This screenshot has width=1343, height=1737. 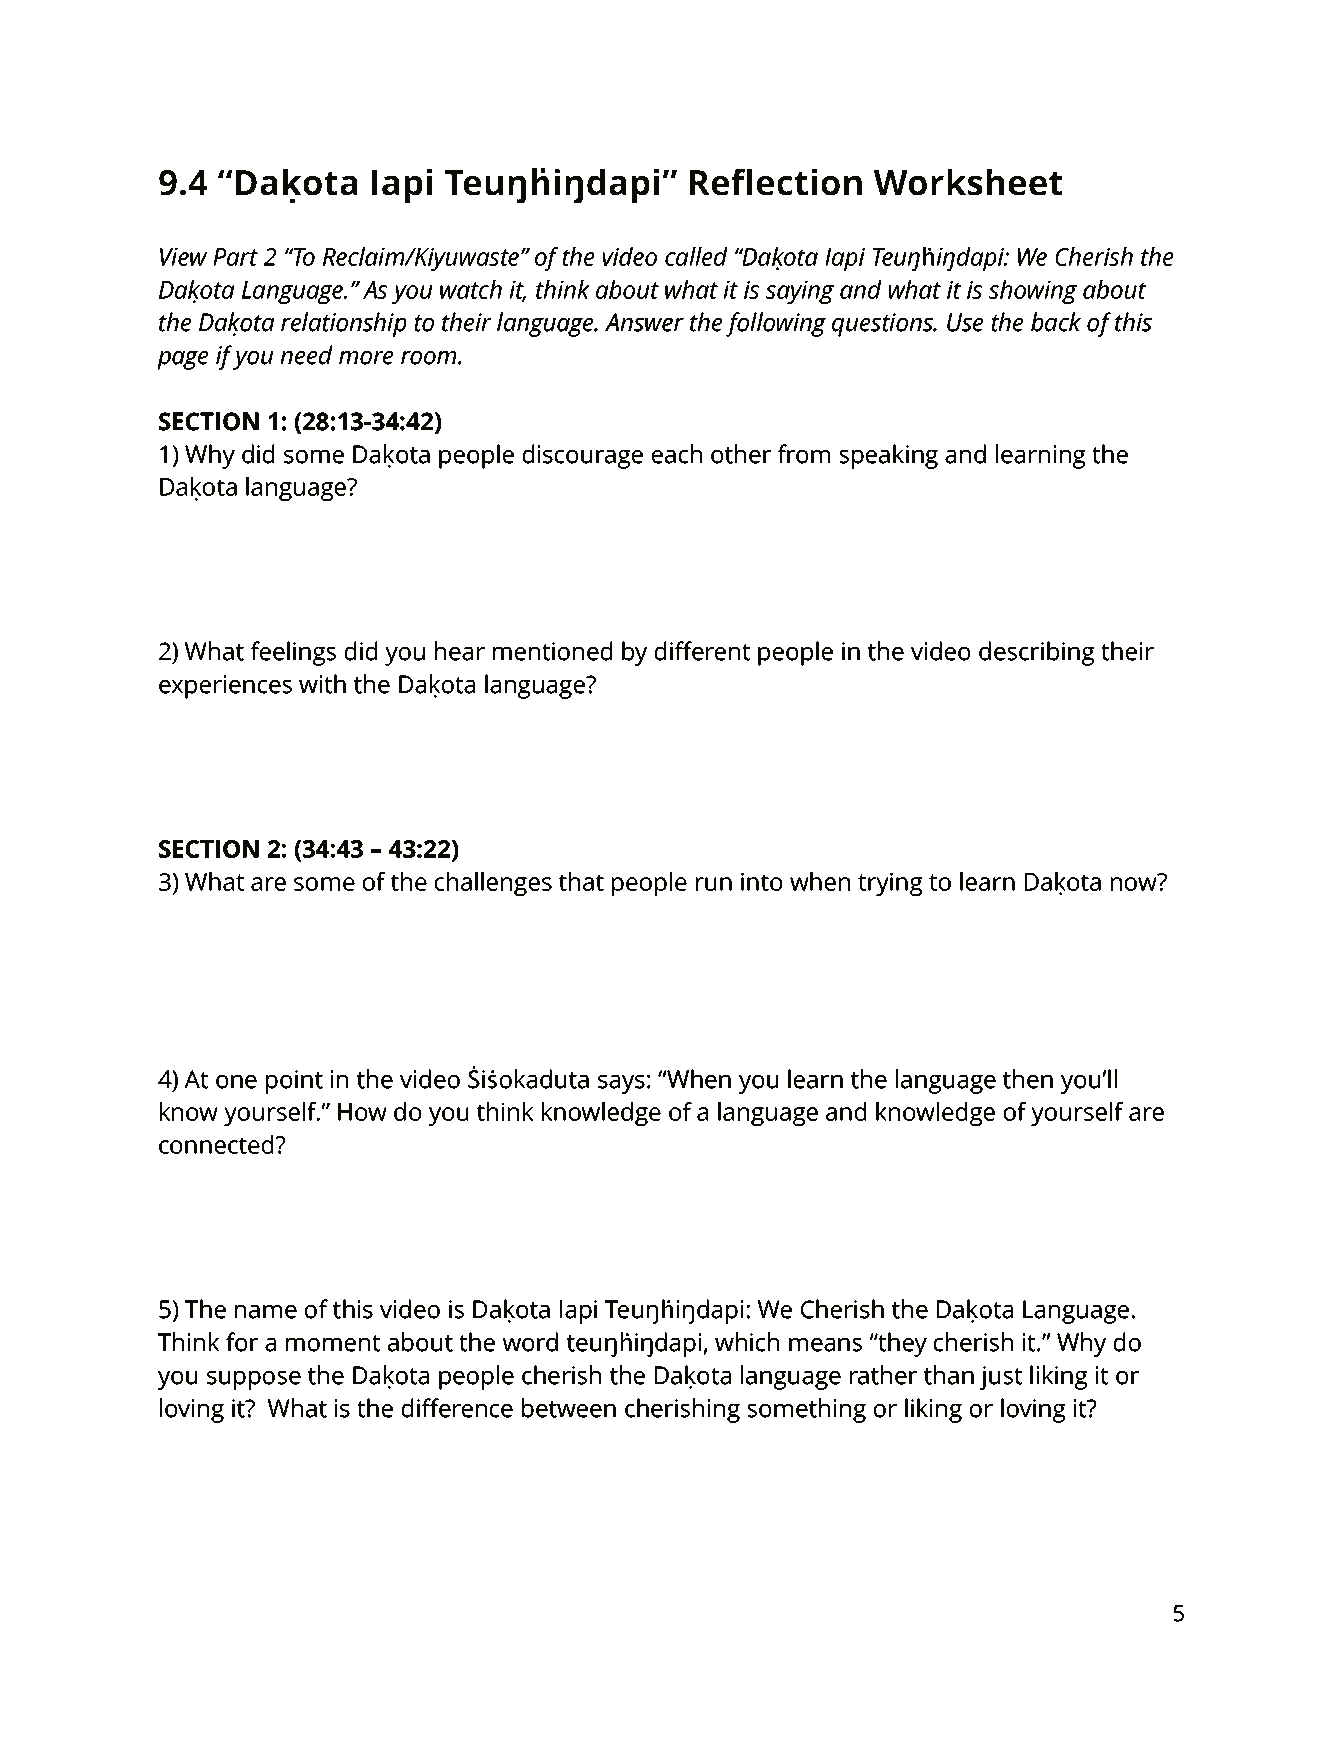 I want to click on that, so click(x=581, y=881).
